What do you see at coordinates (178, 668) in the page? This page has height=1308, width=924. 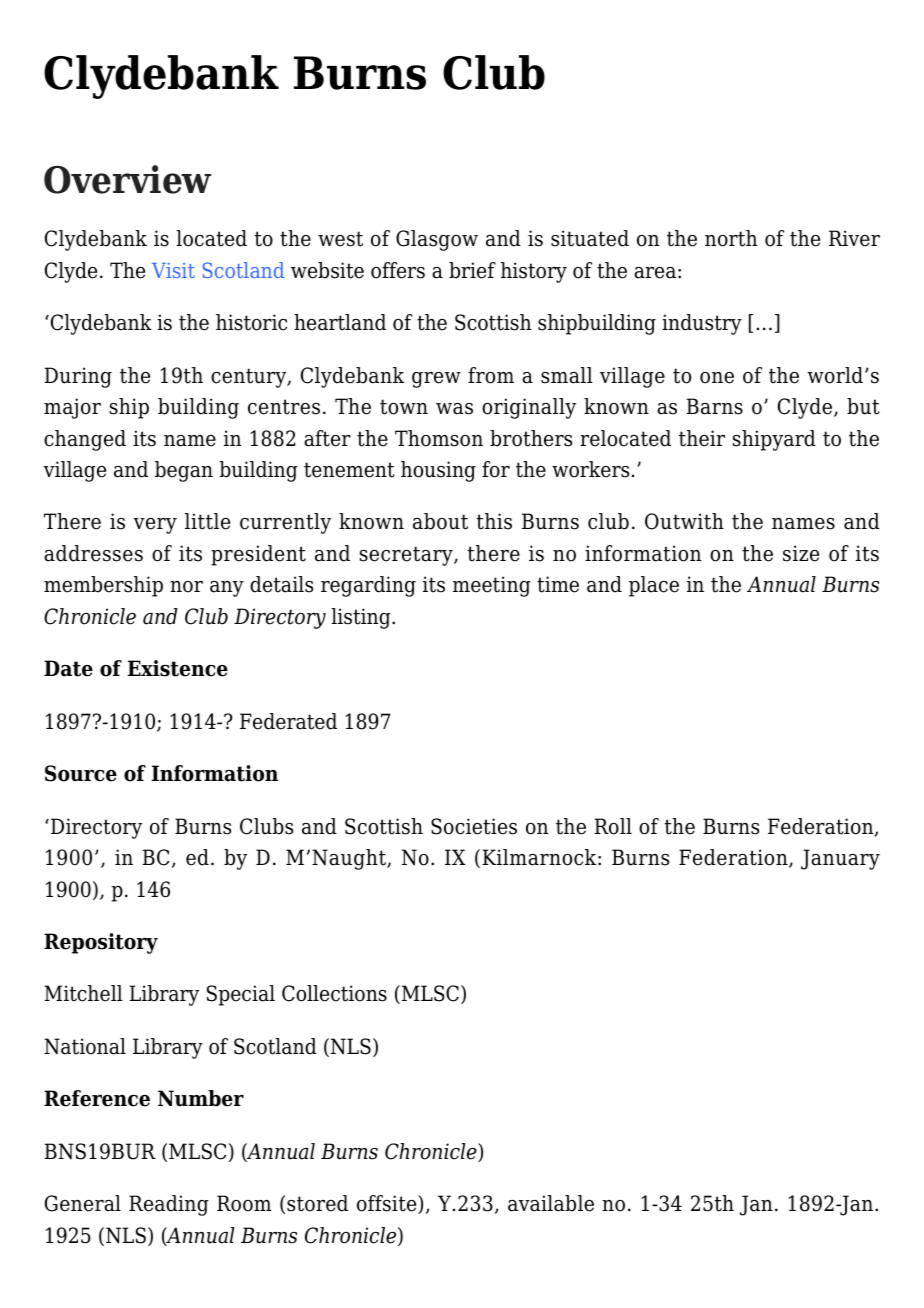 I see `Existence` at bounding box center [178, 668].
